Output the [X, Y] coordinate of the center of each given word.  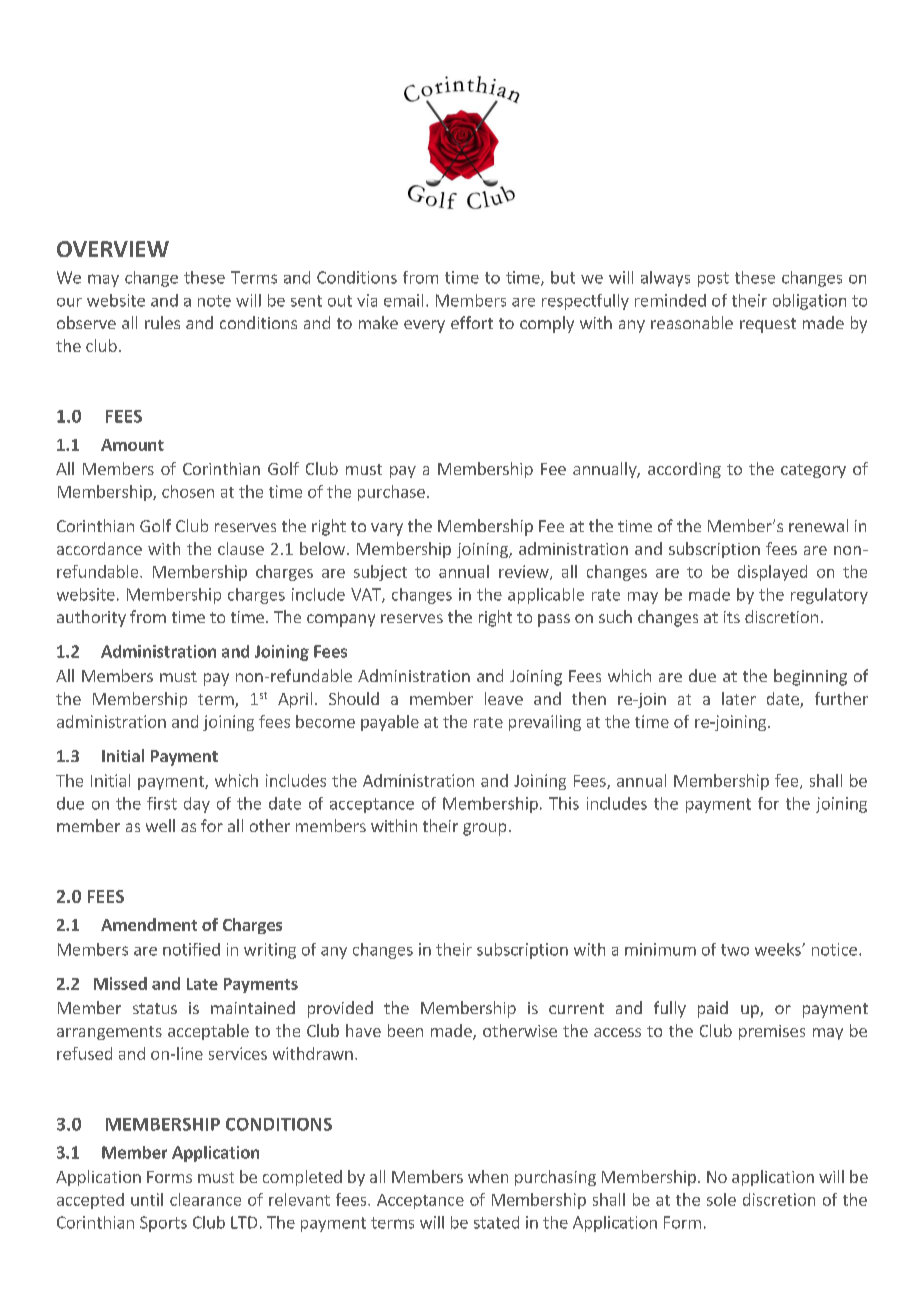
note [214, 301]
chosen [188, 491]
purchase [391, 493]
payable [390, 723]
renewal [818, 525]
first [162, 803]
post [713, 279]
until [147, 1199]
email [403, 300]
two [735, 950]
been [405, 1030]
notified [191, 949]
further [841, 698]
